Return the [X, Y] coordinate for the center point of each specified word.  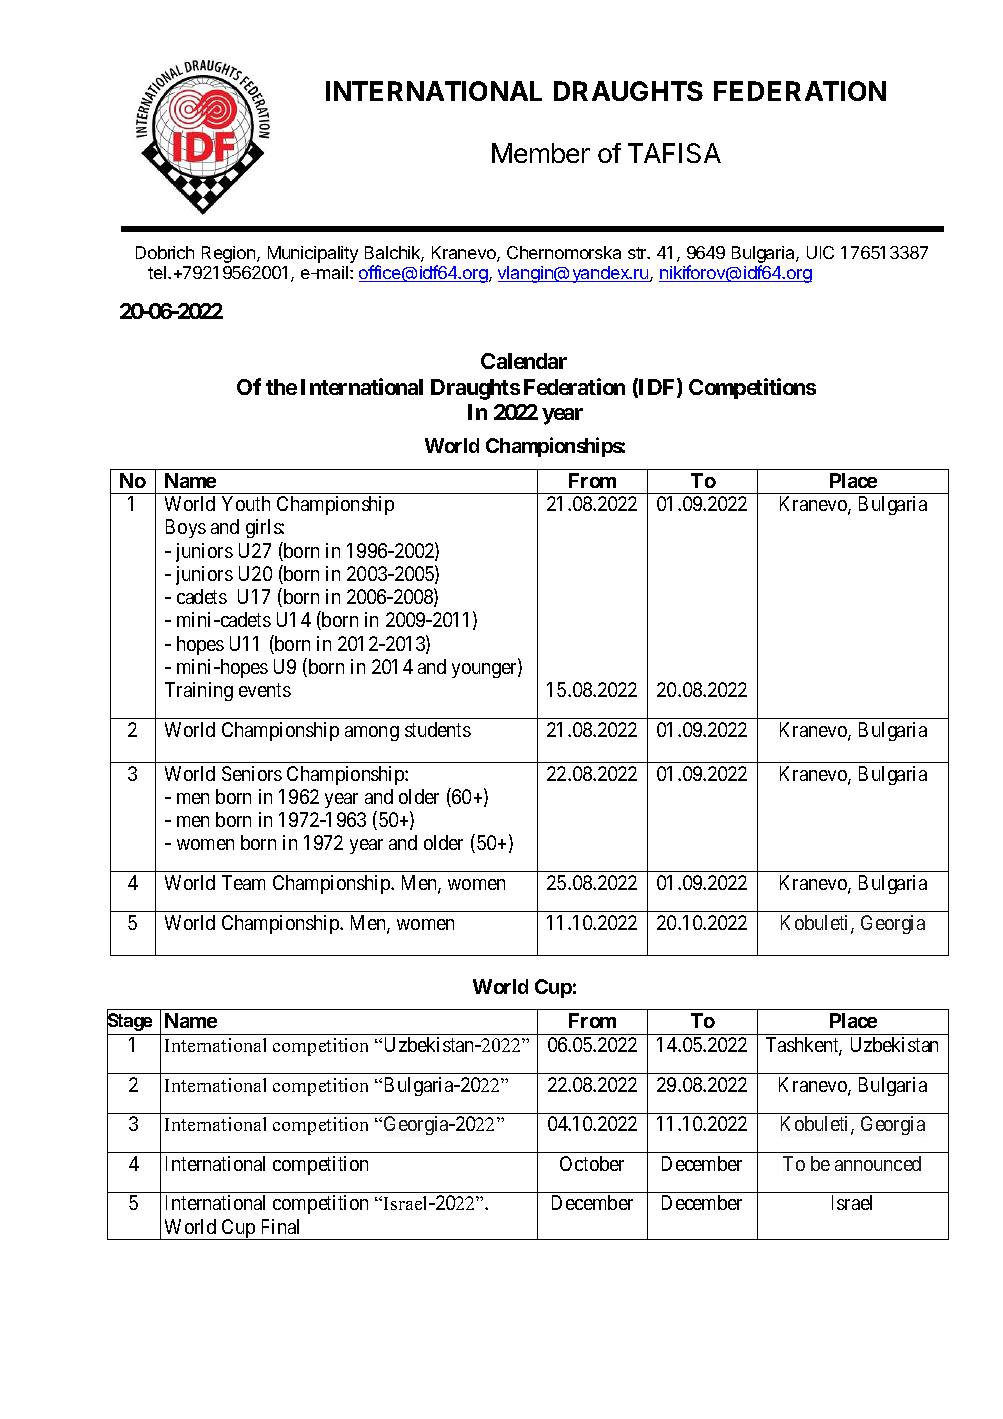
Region [230, 254]
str [638, 253]
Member [541, 153]
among [372, 733]
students [438, 729]
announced [878, 1163]
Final [280, 1226]
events [265, 690]
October [592, 1163]
